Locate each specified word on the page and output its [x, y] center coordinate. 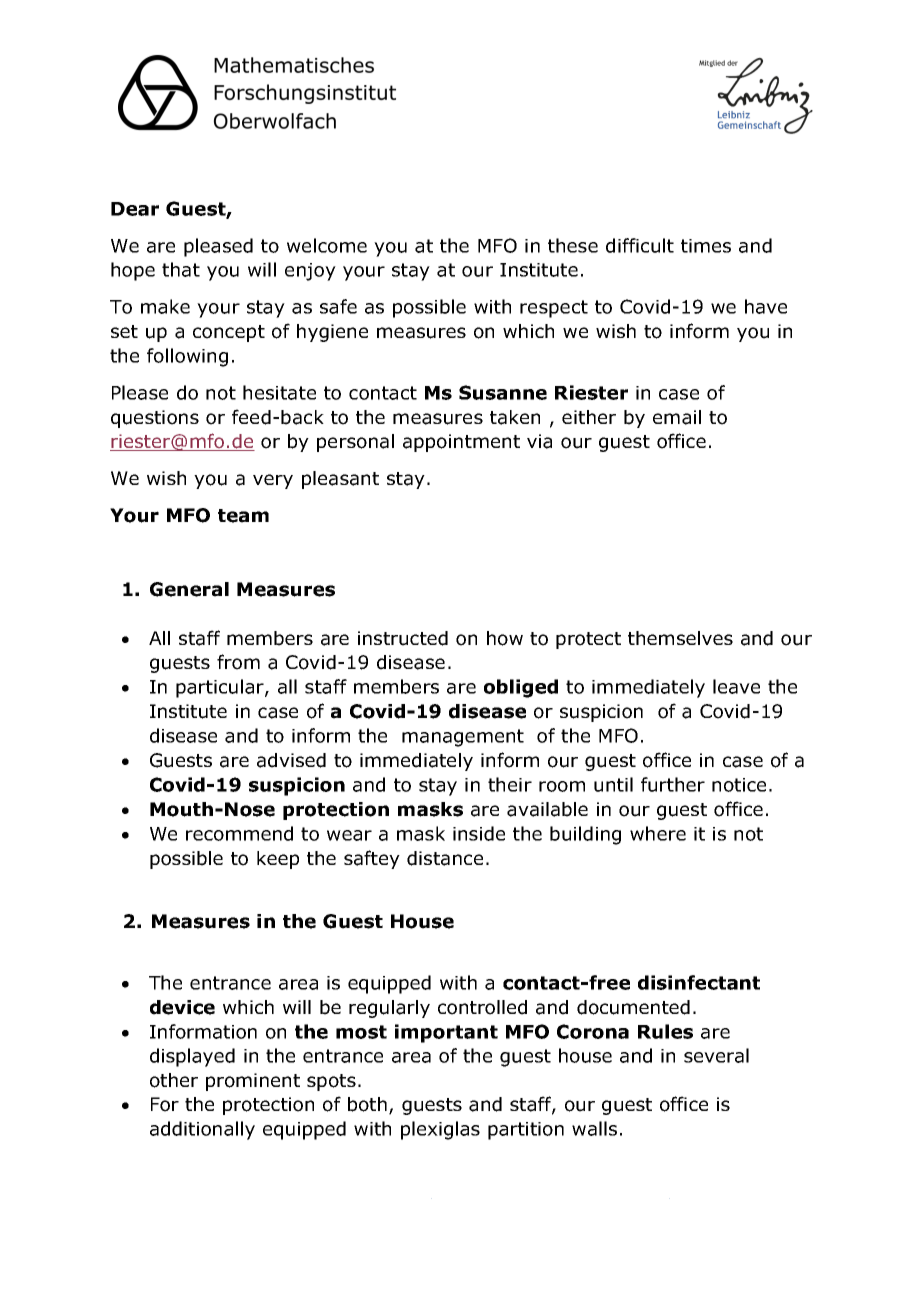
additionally [202, 1130]
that [181, 269]
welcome [327, 245]
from [238, 662]
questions [155, 419]
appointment [461, 443]
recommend [239, 833]
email [677, 417]
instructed [403, 638]
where [658, 833]
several [716, 1055]
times [706, 246]
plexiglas [440, 1130]
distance [445, 858]
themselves [680, 638]
